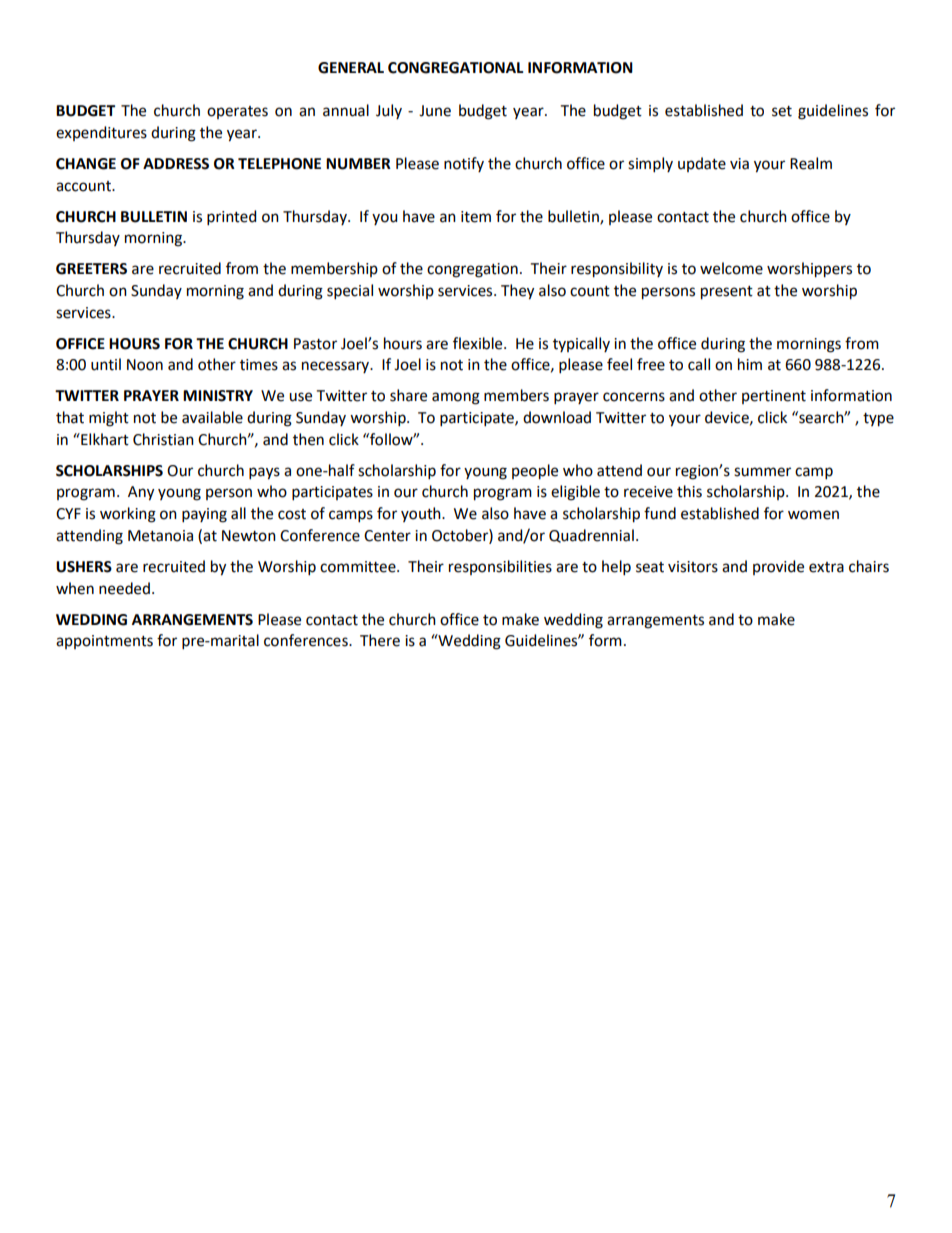  Describe the element at coordinates (731, 268) in the page. I see `welcome` at that location.
